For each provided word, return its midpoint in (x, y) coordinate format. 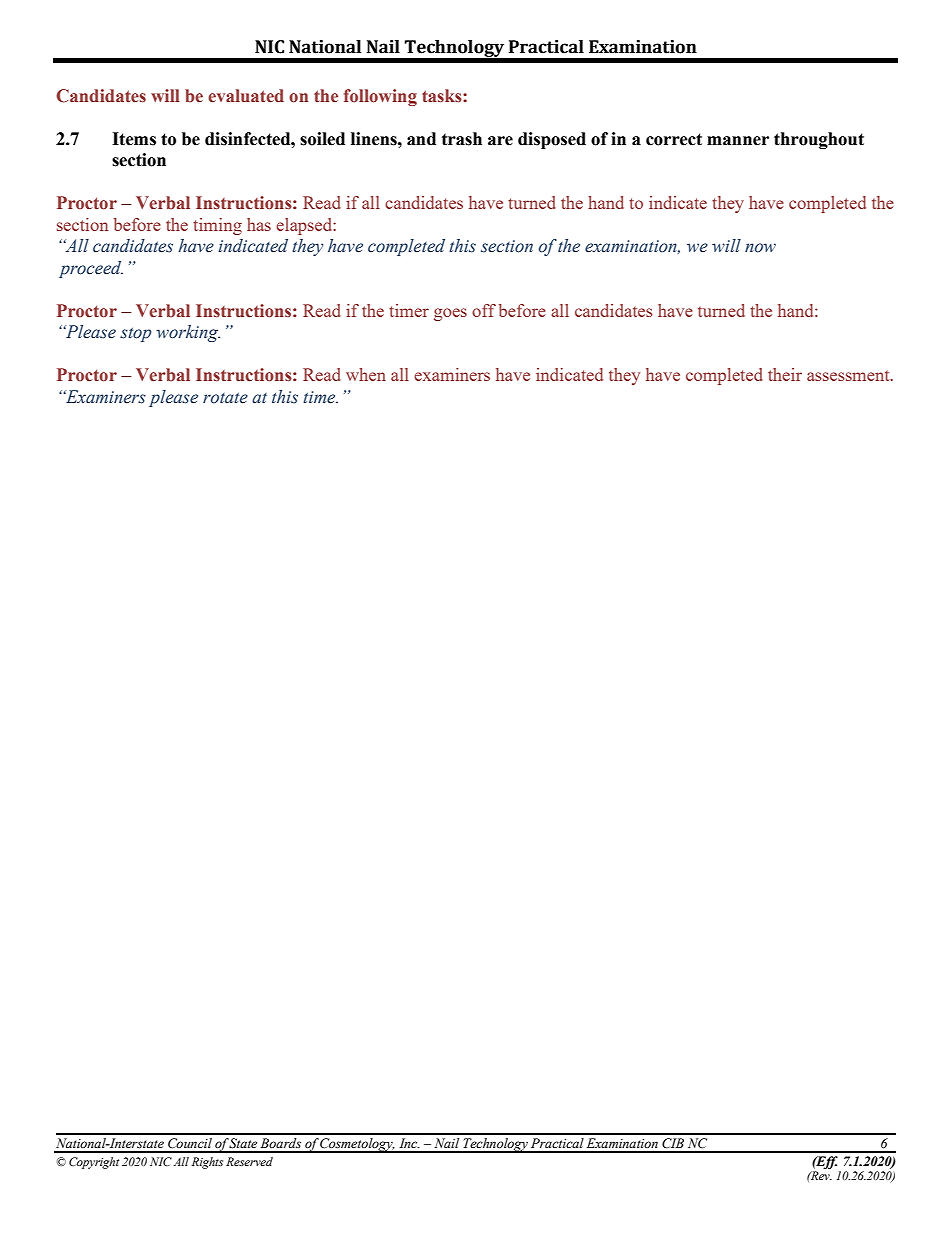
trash (462, 139)
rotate (225, 398)
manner (738, 141)
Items (134, 139)
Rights (207, 1163)
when (366, 374)
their (785, 374)
